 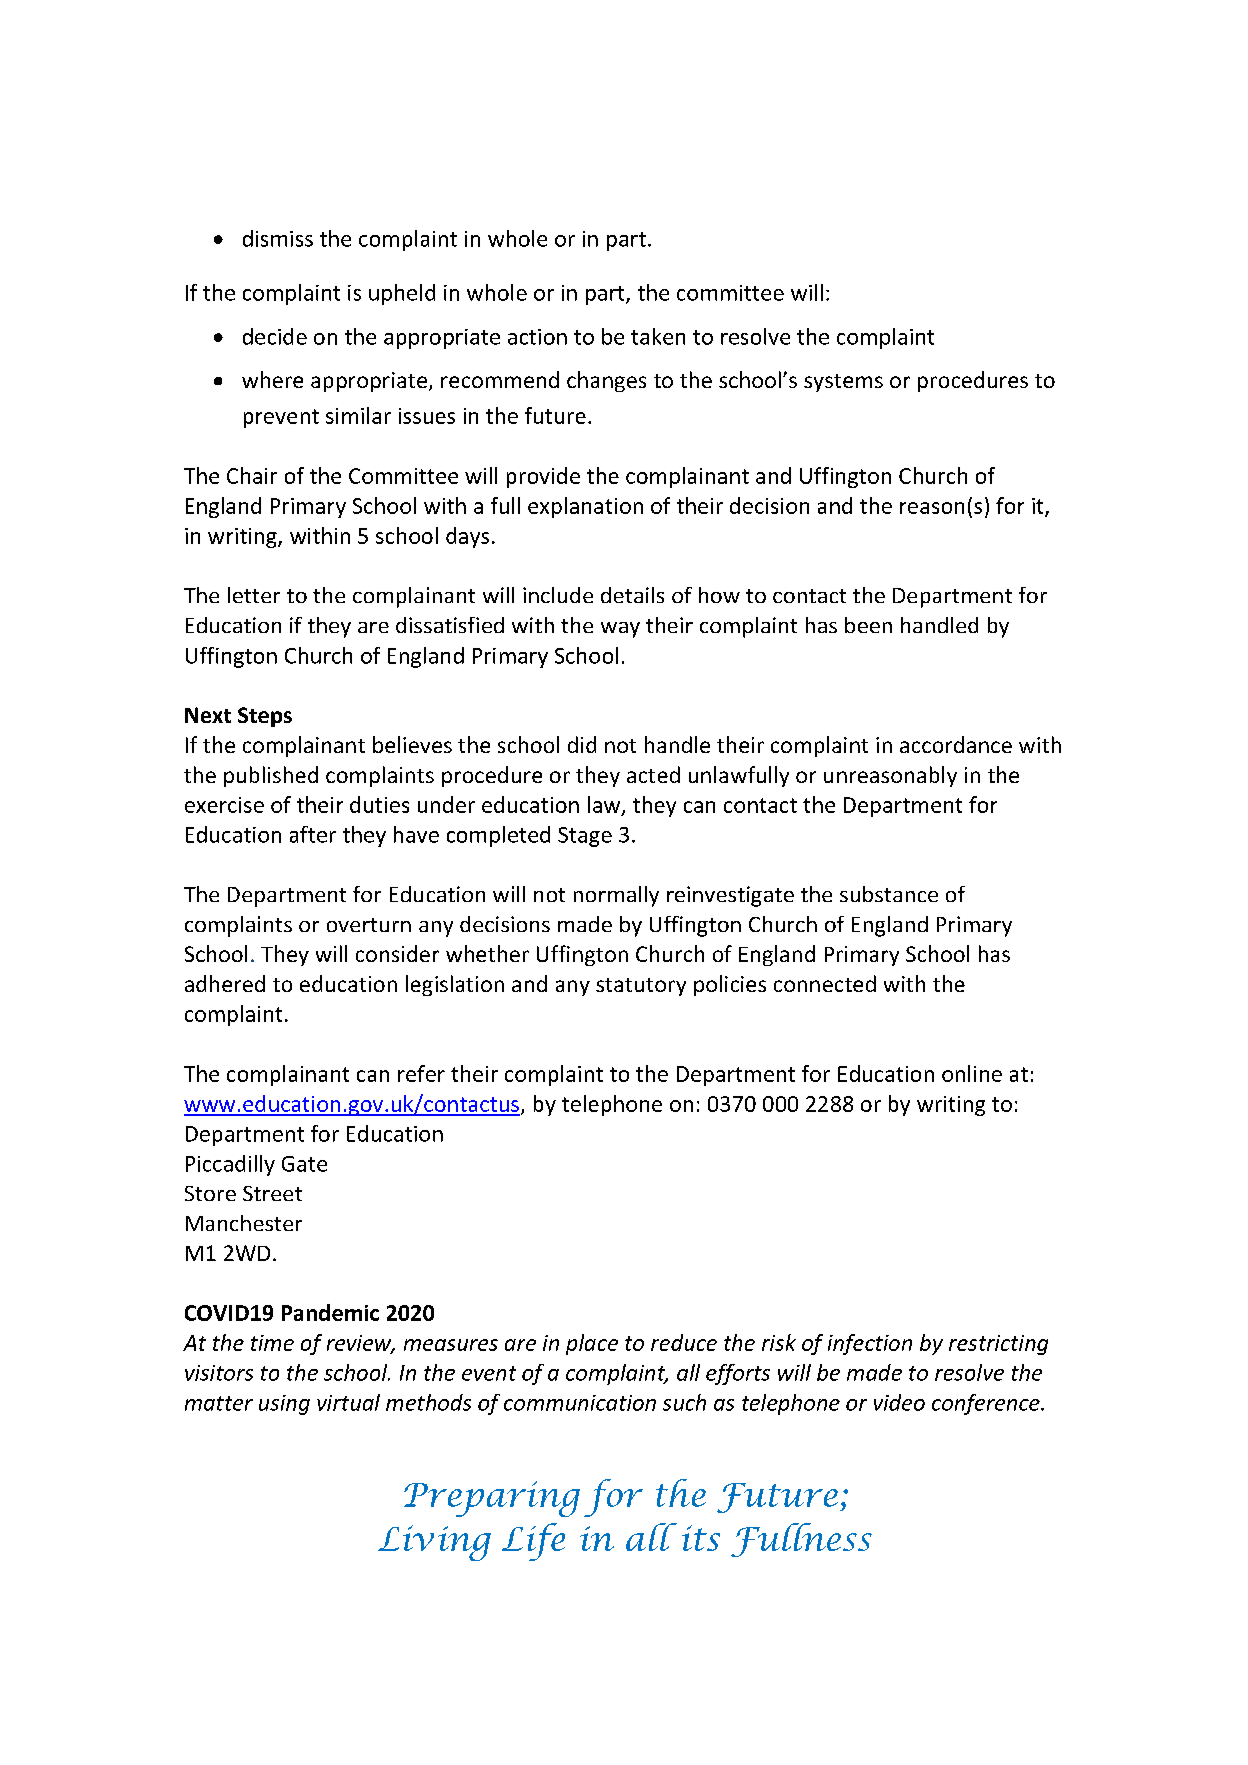 I want to click on substance, so click(x=889, y=894).
